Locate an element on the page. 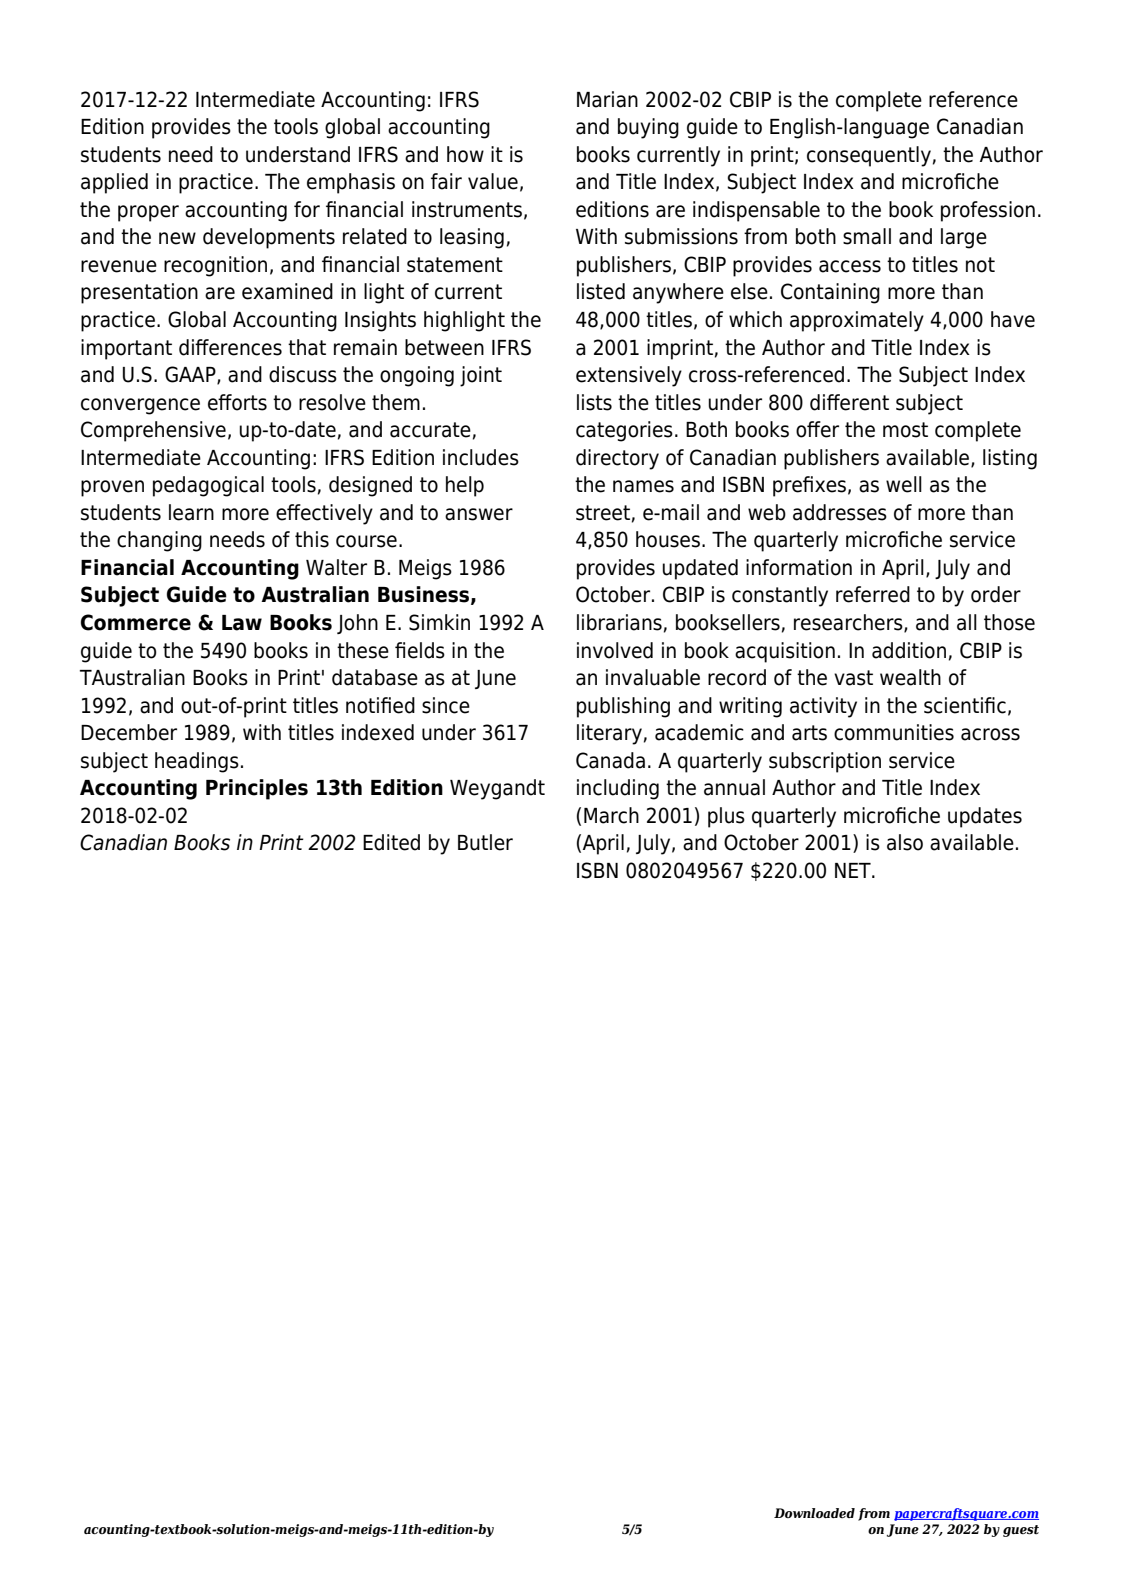 Image resolution: width=1124 pixels, height=1589 pixels. consequently is located at coordinates (869, 156).
